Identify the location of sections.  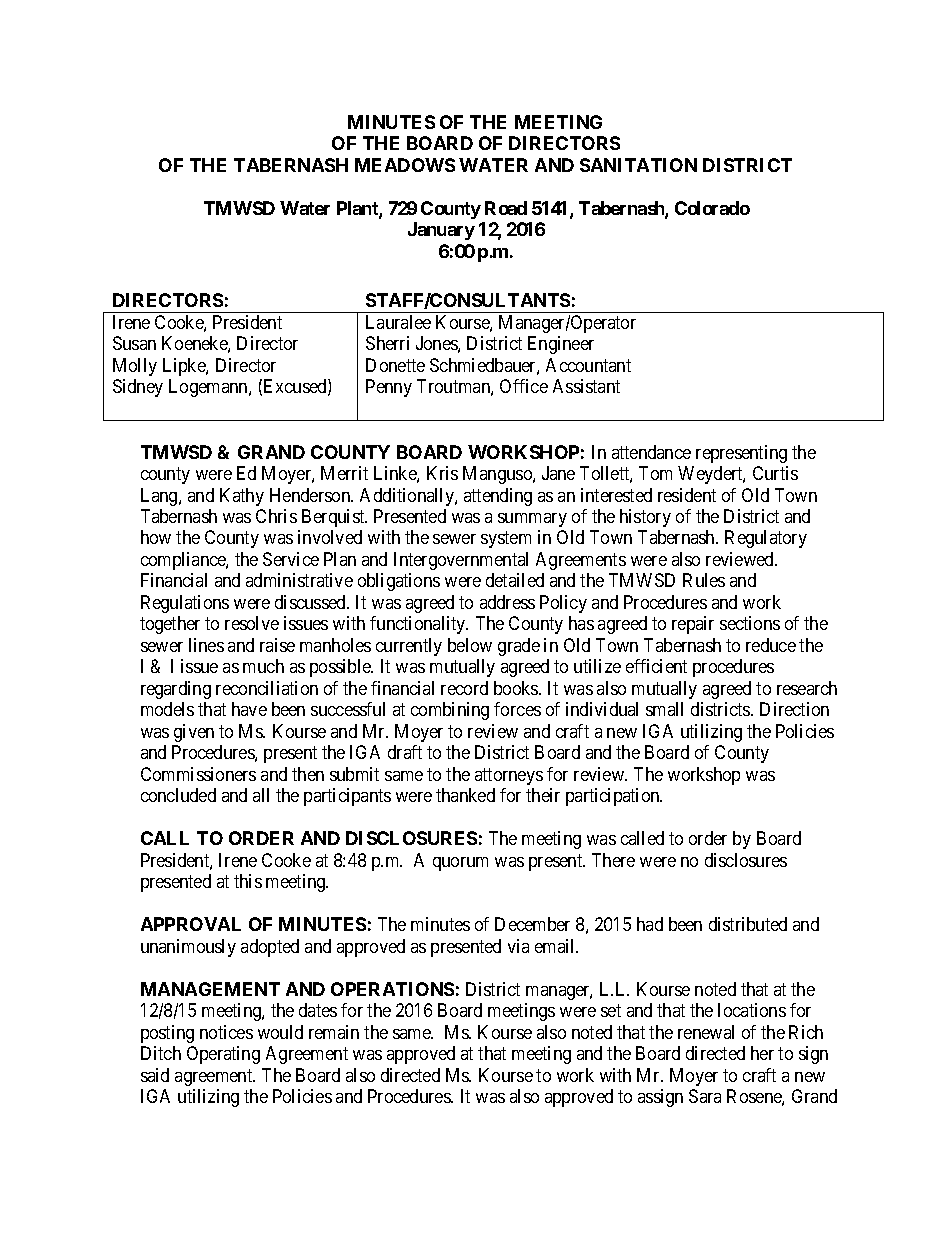
(750, 623).
